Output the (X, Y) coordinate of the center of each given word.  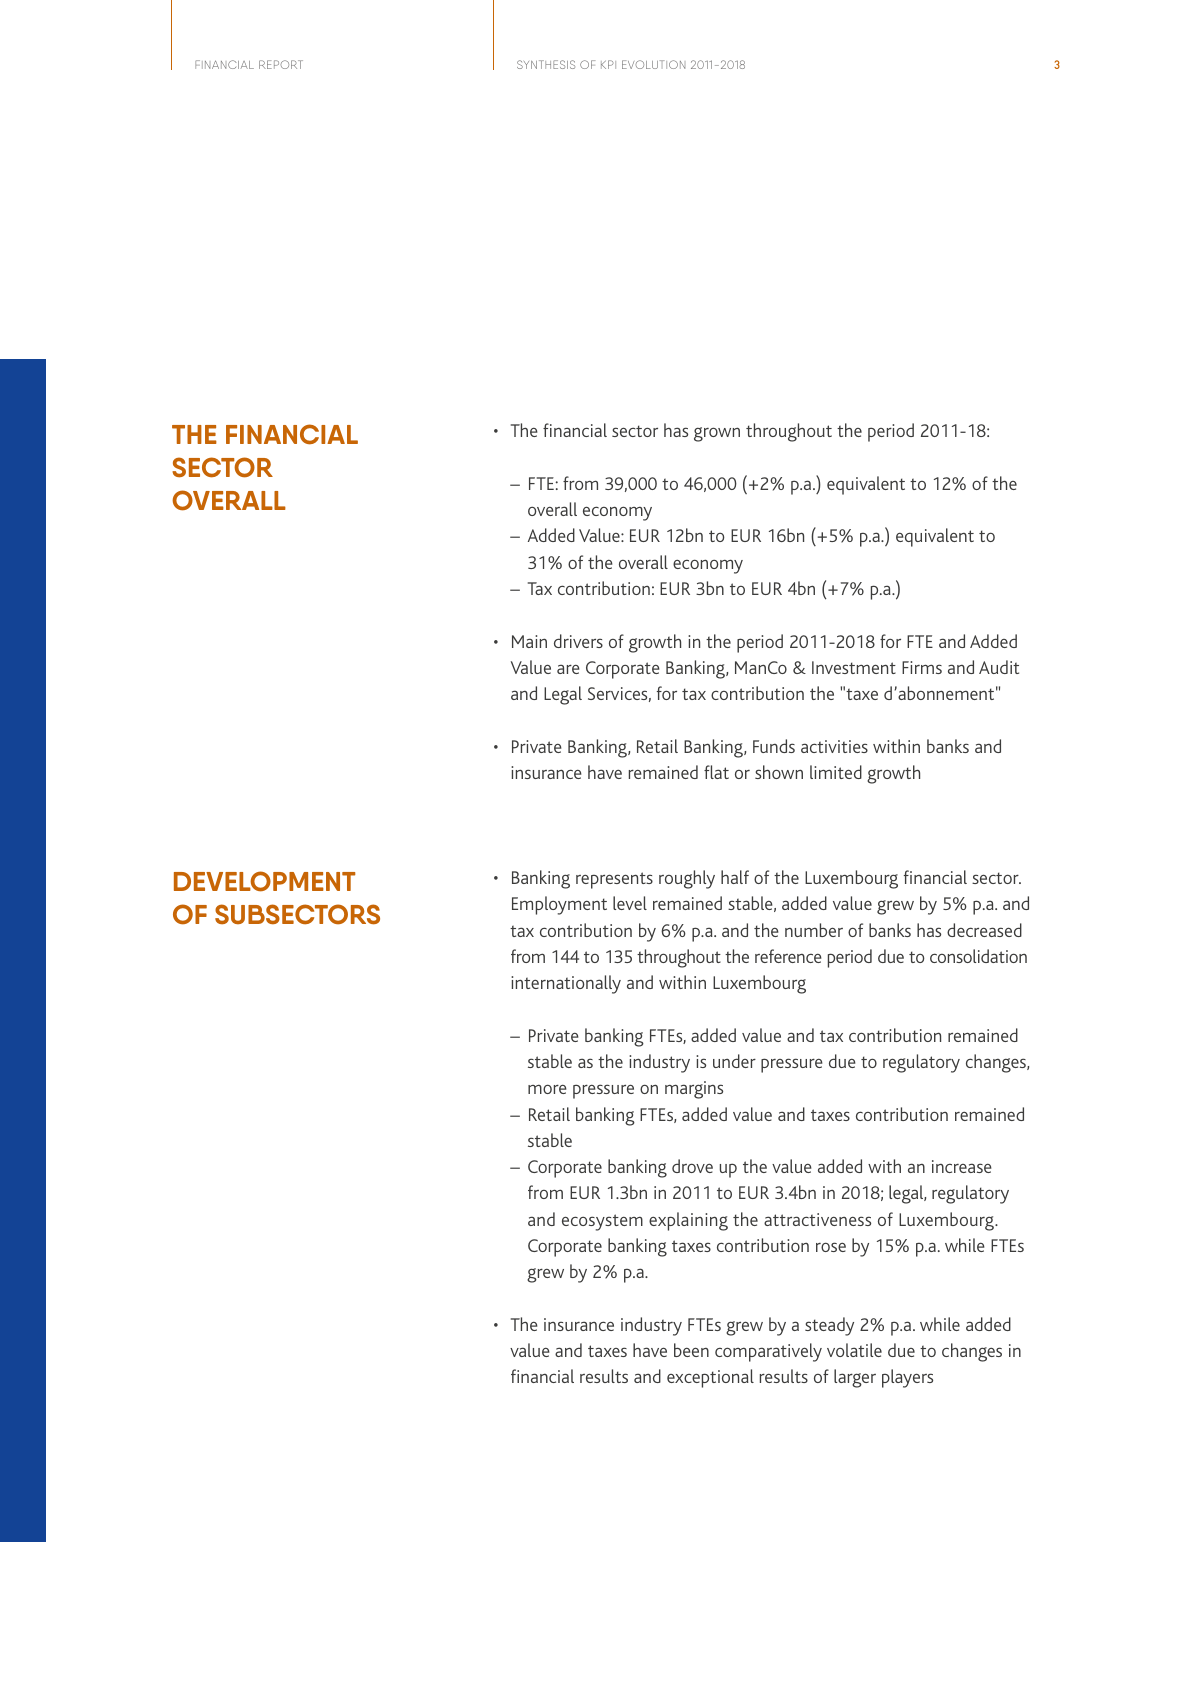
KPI (608, 64)
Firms (922, 667)
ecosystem (602, 1222)
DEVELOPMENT (264, 881)
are (568, 669)
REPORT (281, 64)
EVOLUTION (653, 64)
